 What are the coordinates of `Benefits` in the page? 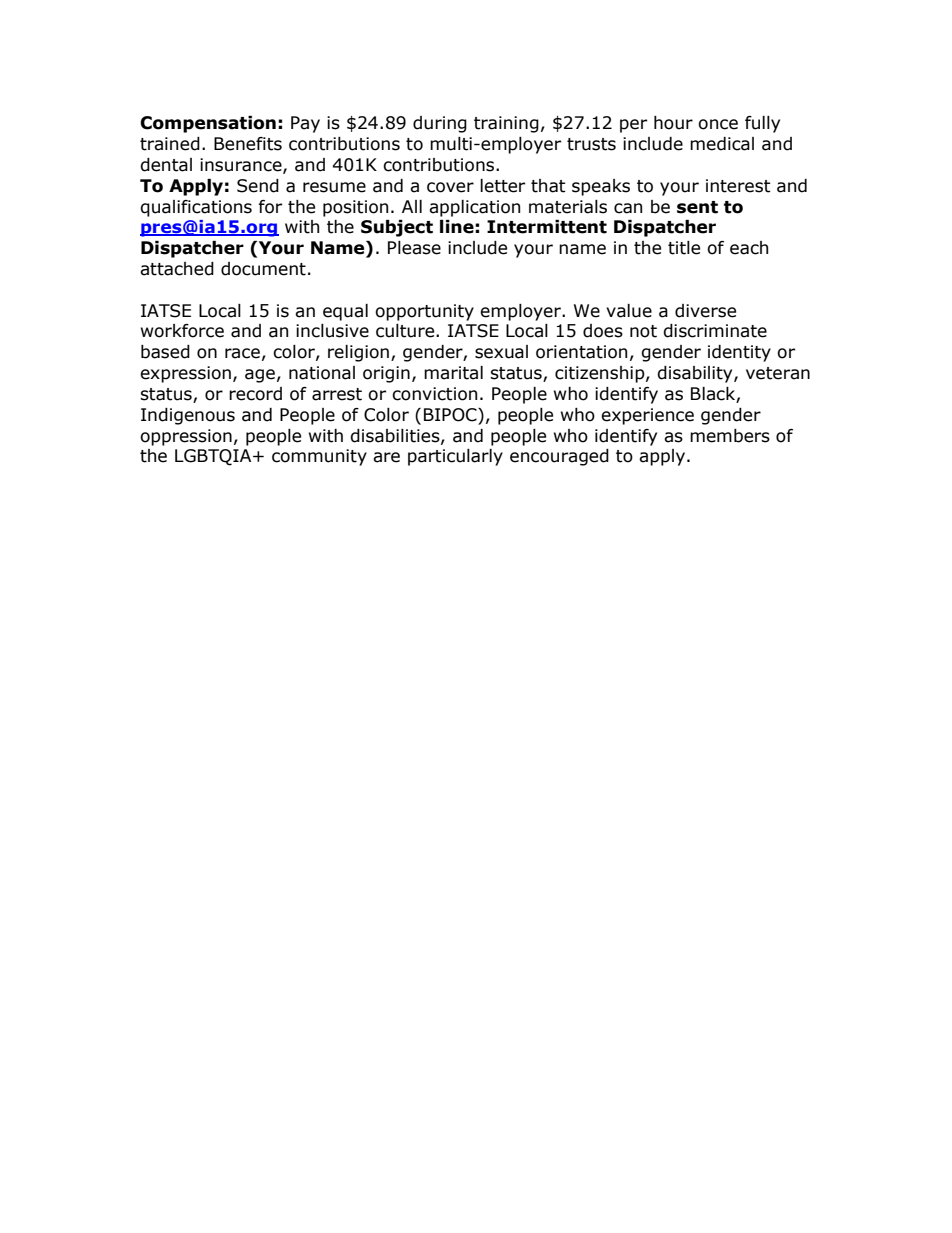 It's located at (248, 144).
